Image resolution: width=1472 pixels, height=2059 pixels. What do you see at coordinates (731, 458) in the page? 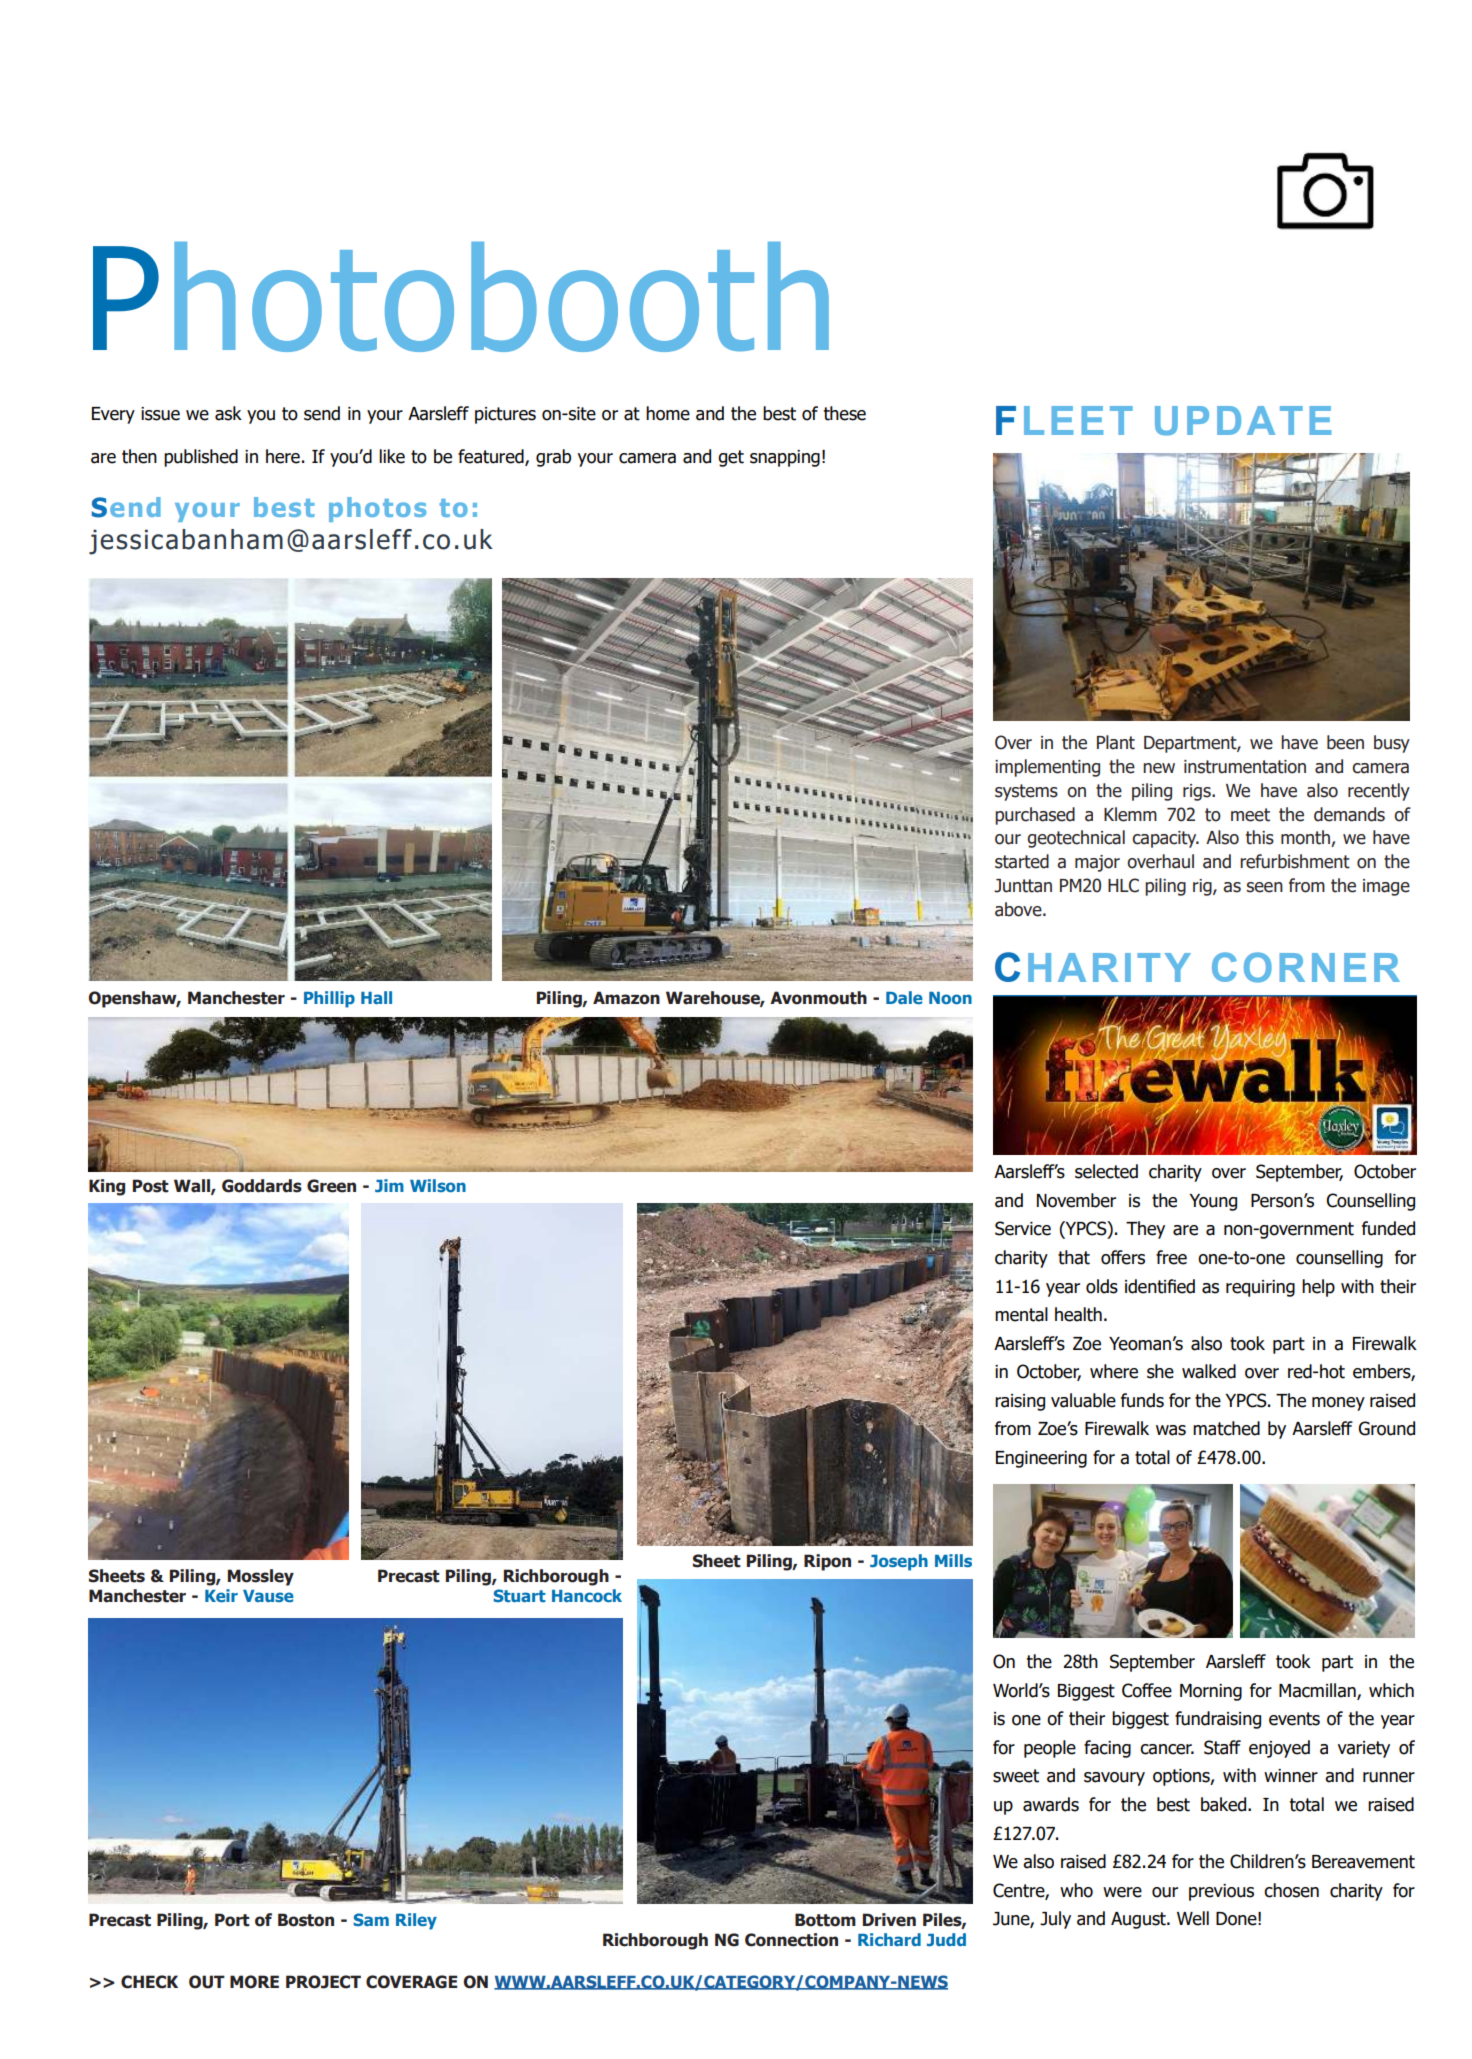
I see `get` at bounding box center [731, 458].
